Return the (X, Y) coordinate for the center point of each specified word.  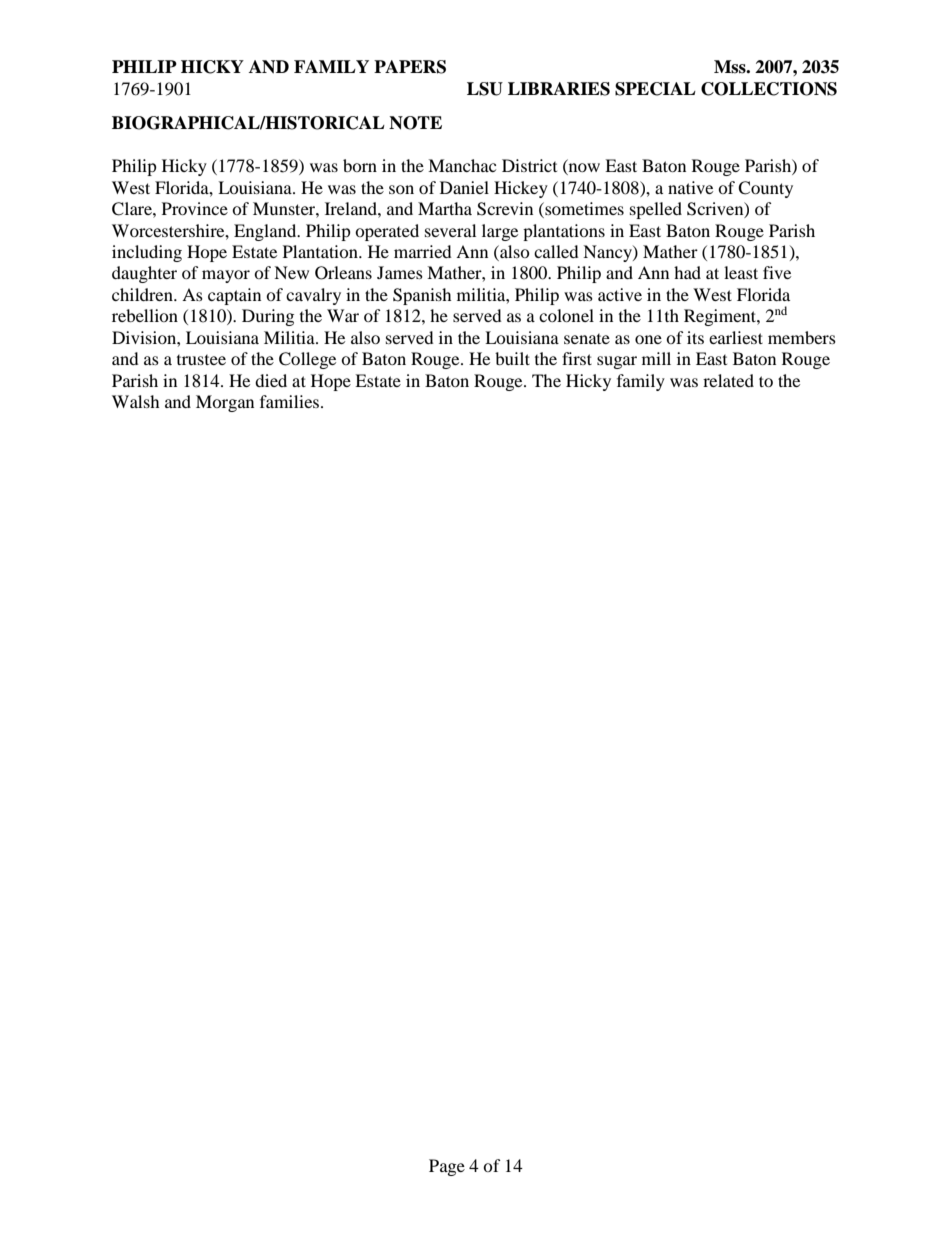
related (728, 380)
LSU (485, 89)
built (512, 358)
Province (195, 208)
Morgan (225, 403)
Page (447, 1167)
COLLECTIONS (769, 89)
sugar (617, 362)
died (271, 380)
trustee (201, 360)
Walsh (136, 401)
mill (656, 358)
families (291, 401)
